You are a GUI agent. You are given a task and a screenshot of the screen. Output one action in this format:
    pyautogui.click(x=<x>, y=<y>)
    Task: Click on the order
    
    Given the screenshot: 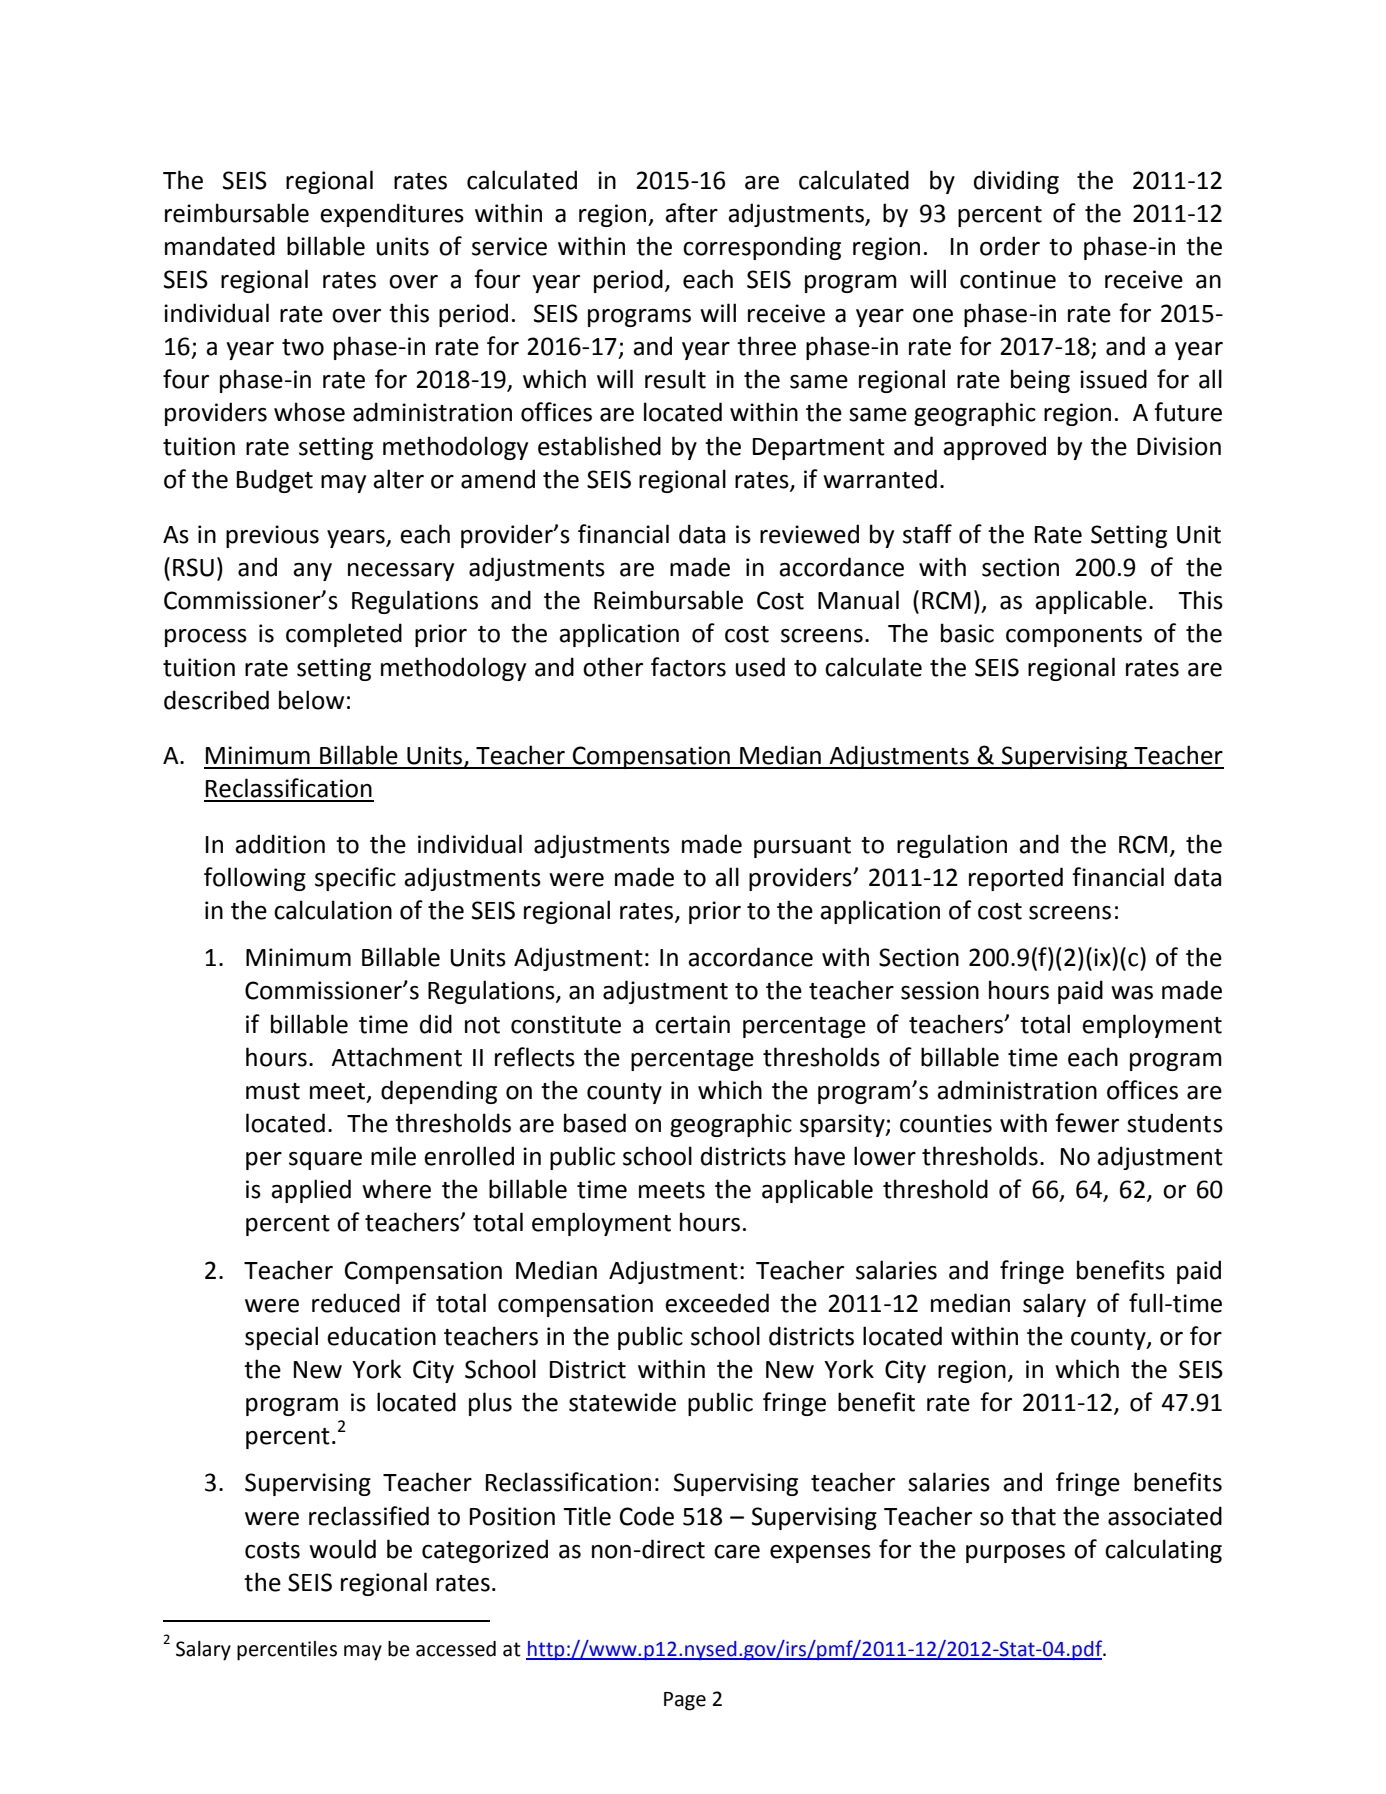 What is the action you would take?
    pyautogui.click(x=1010, y=246)
